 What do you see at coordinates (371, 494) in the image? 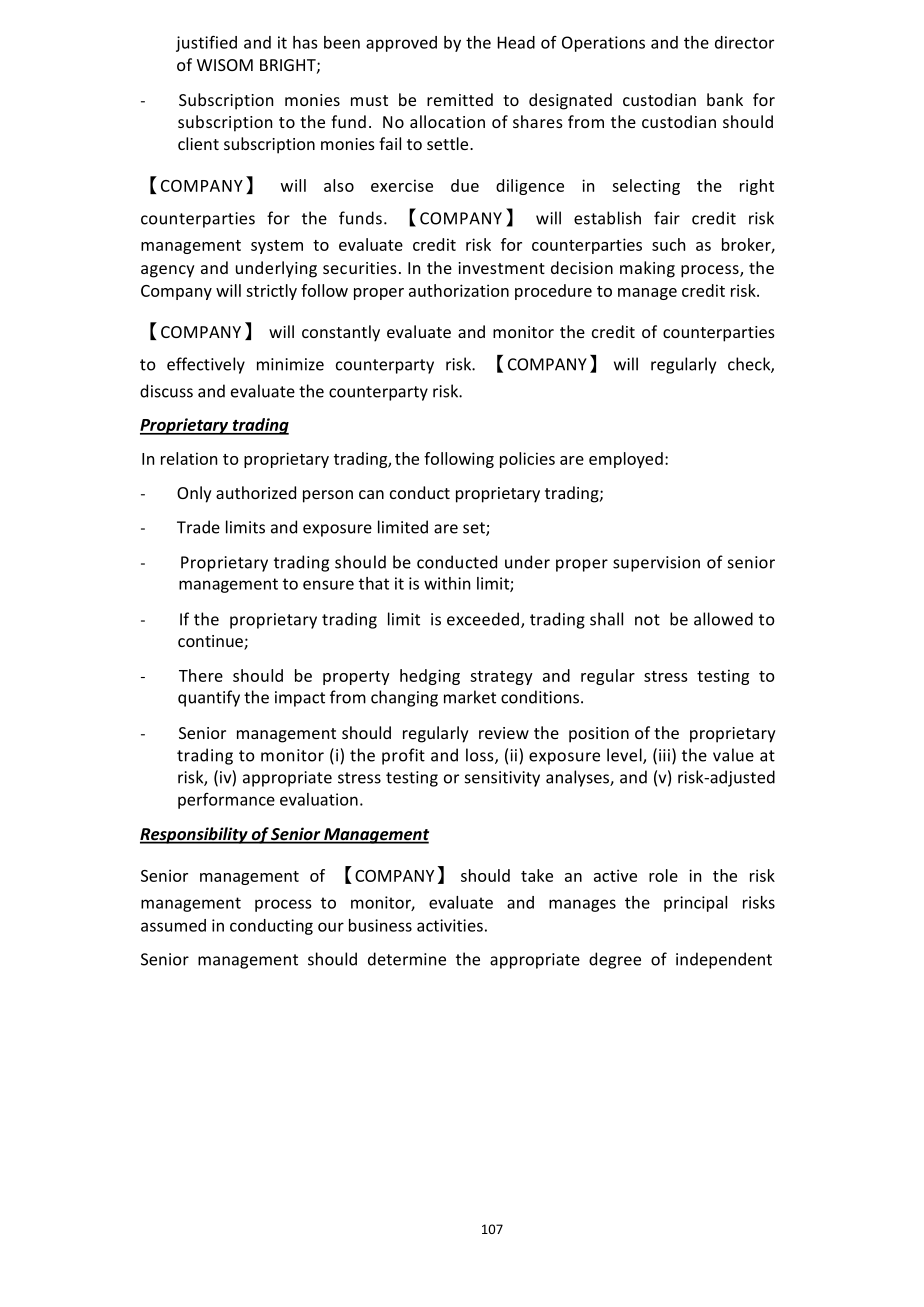
I see `can` at bounding box center [371, 494].
